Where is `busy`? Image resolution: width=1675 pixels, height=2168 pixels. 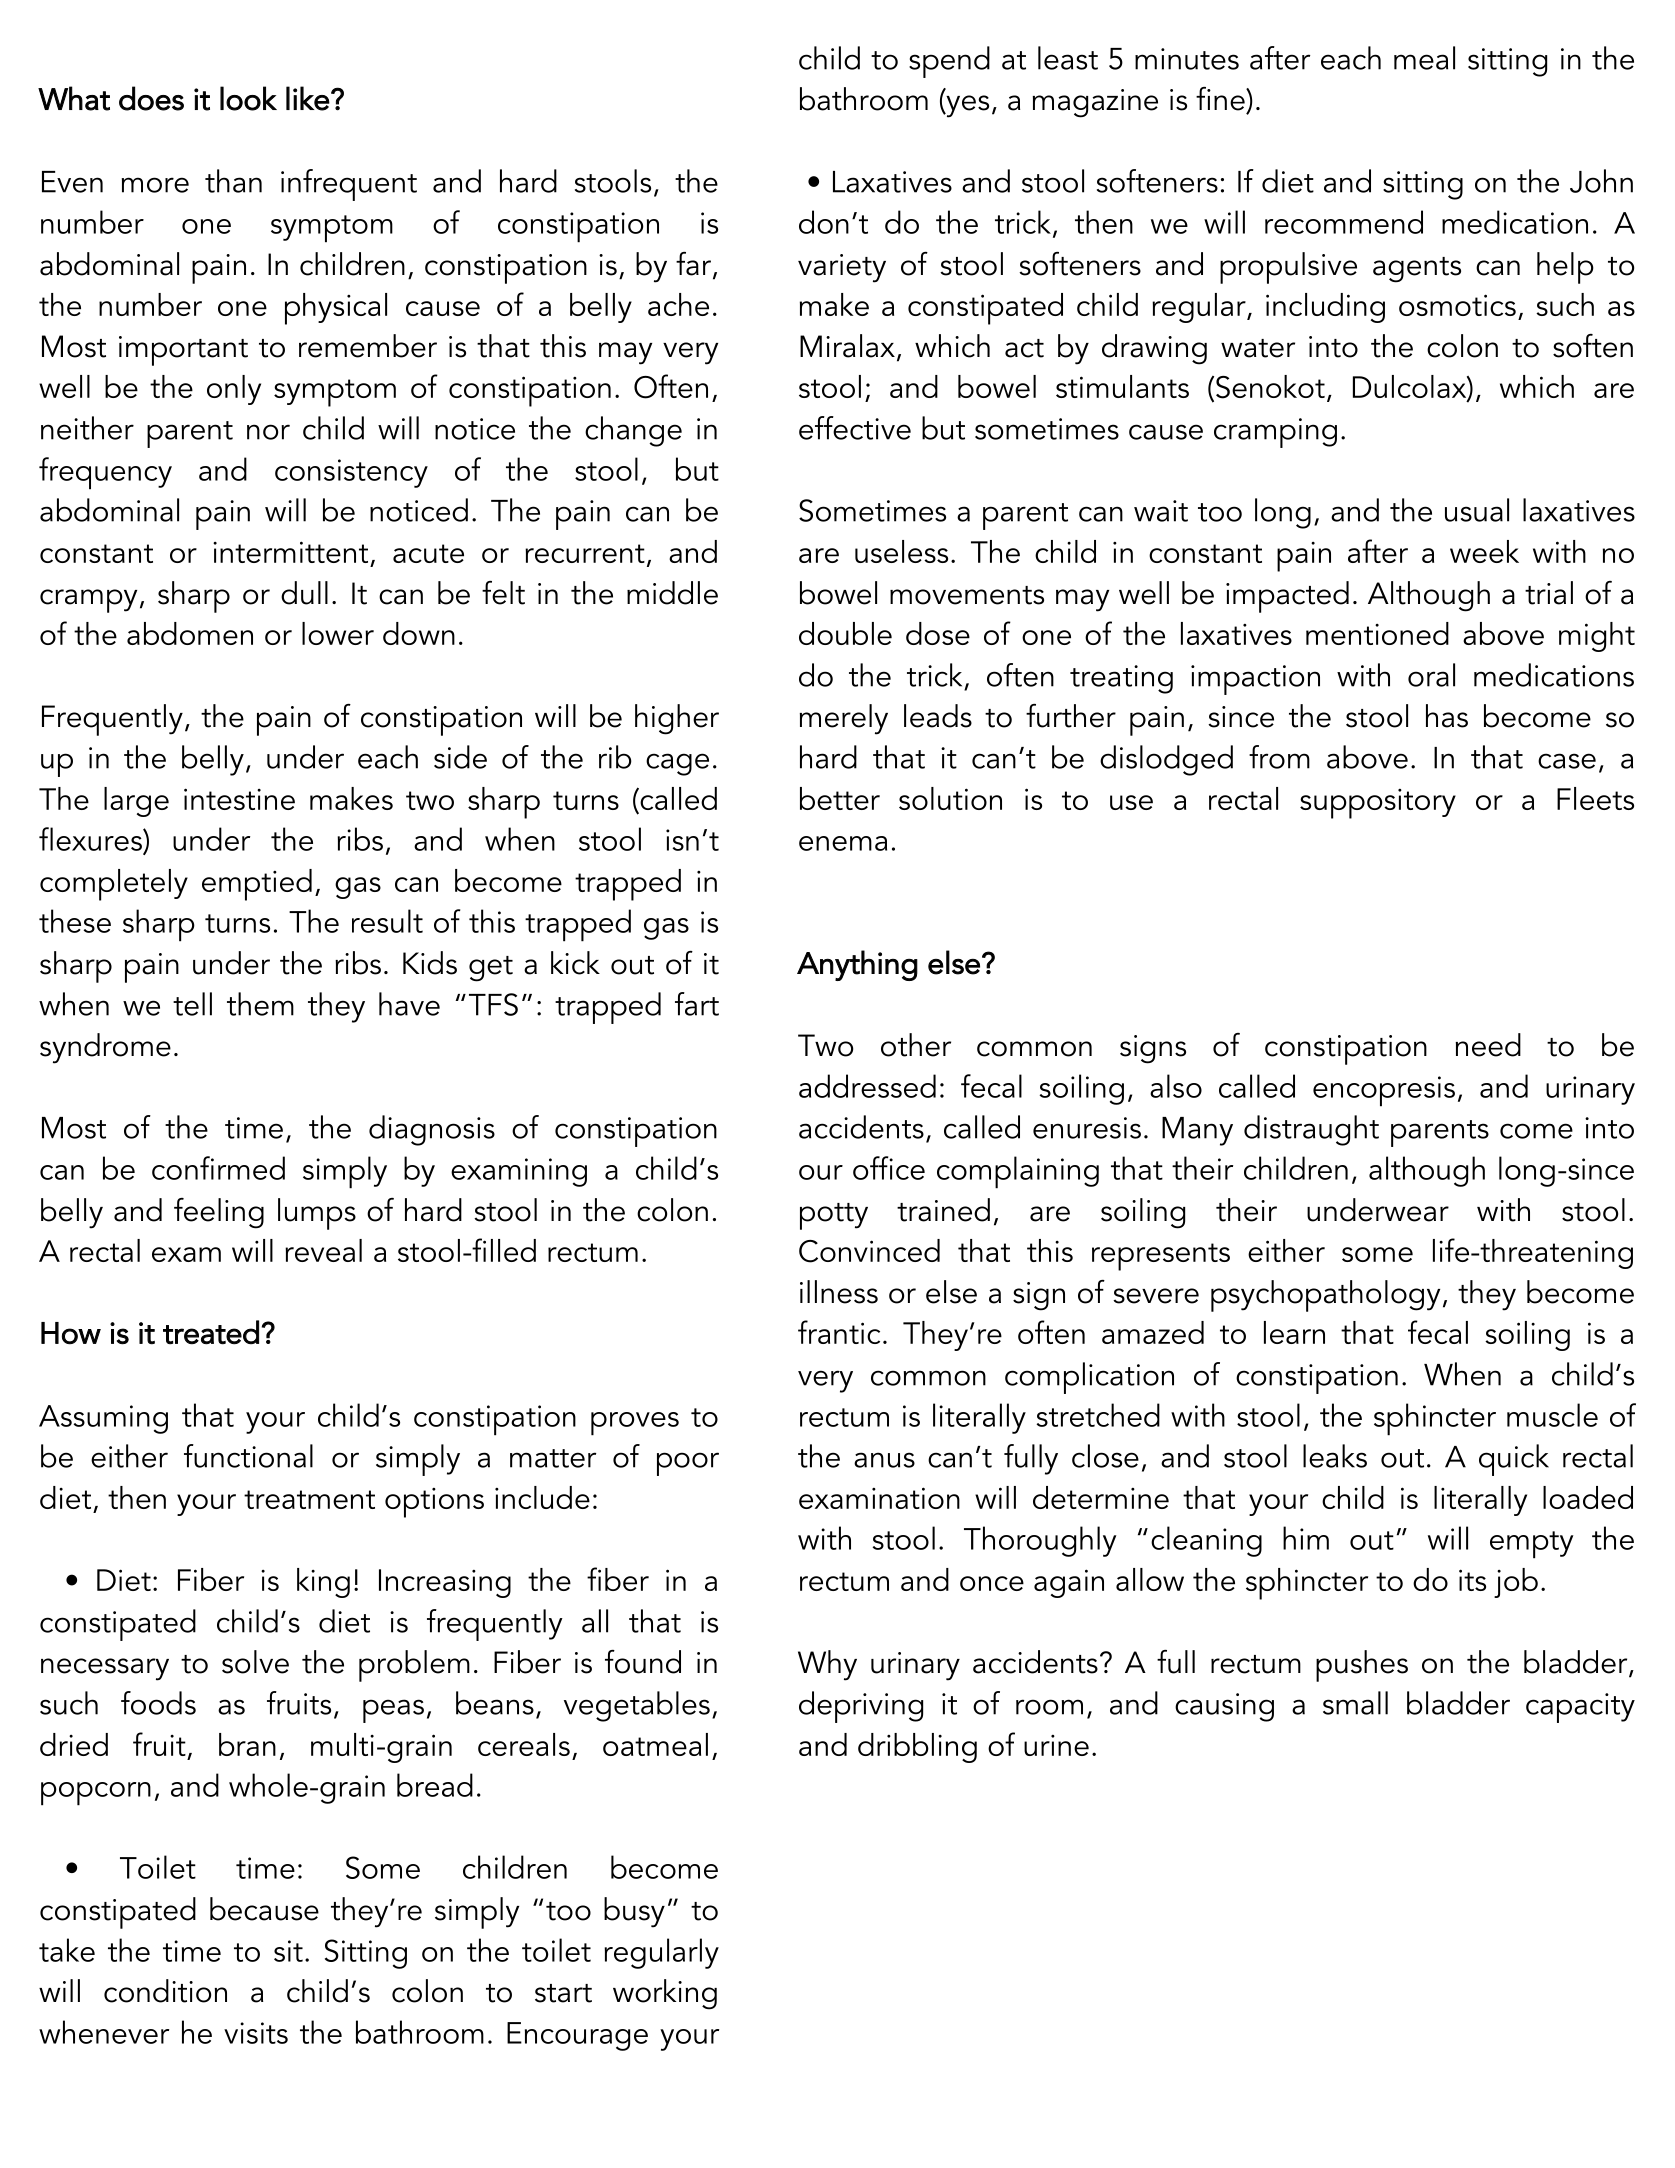 busy is located at coordinates (634, 1912).
